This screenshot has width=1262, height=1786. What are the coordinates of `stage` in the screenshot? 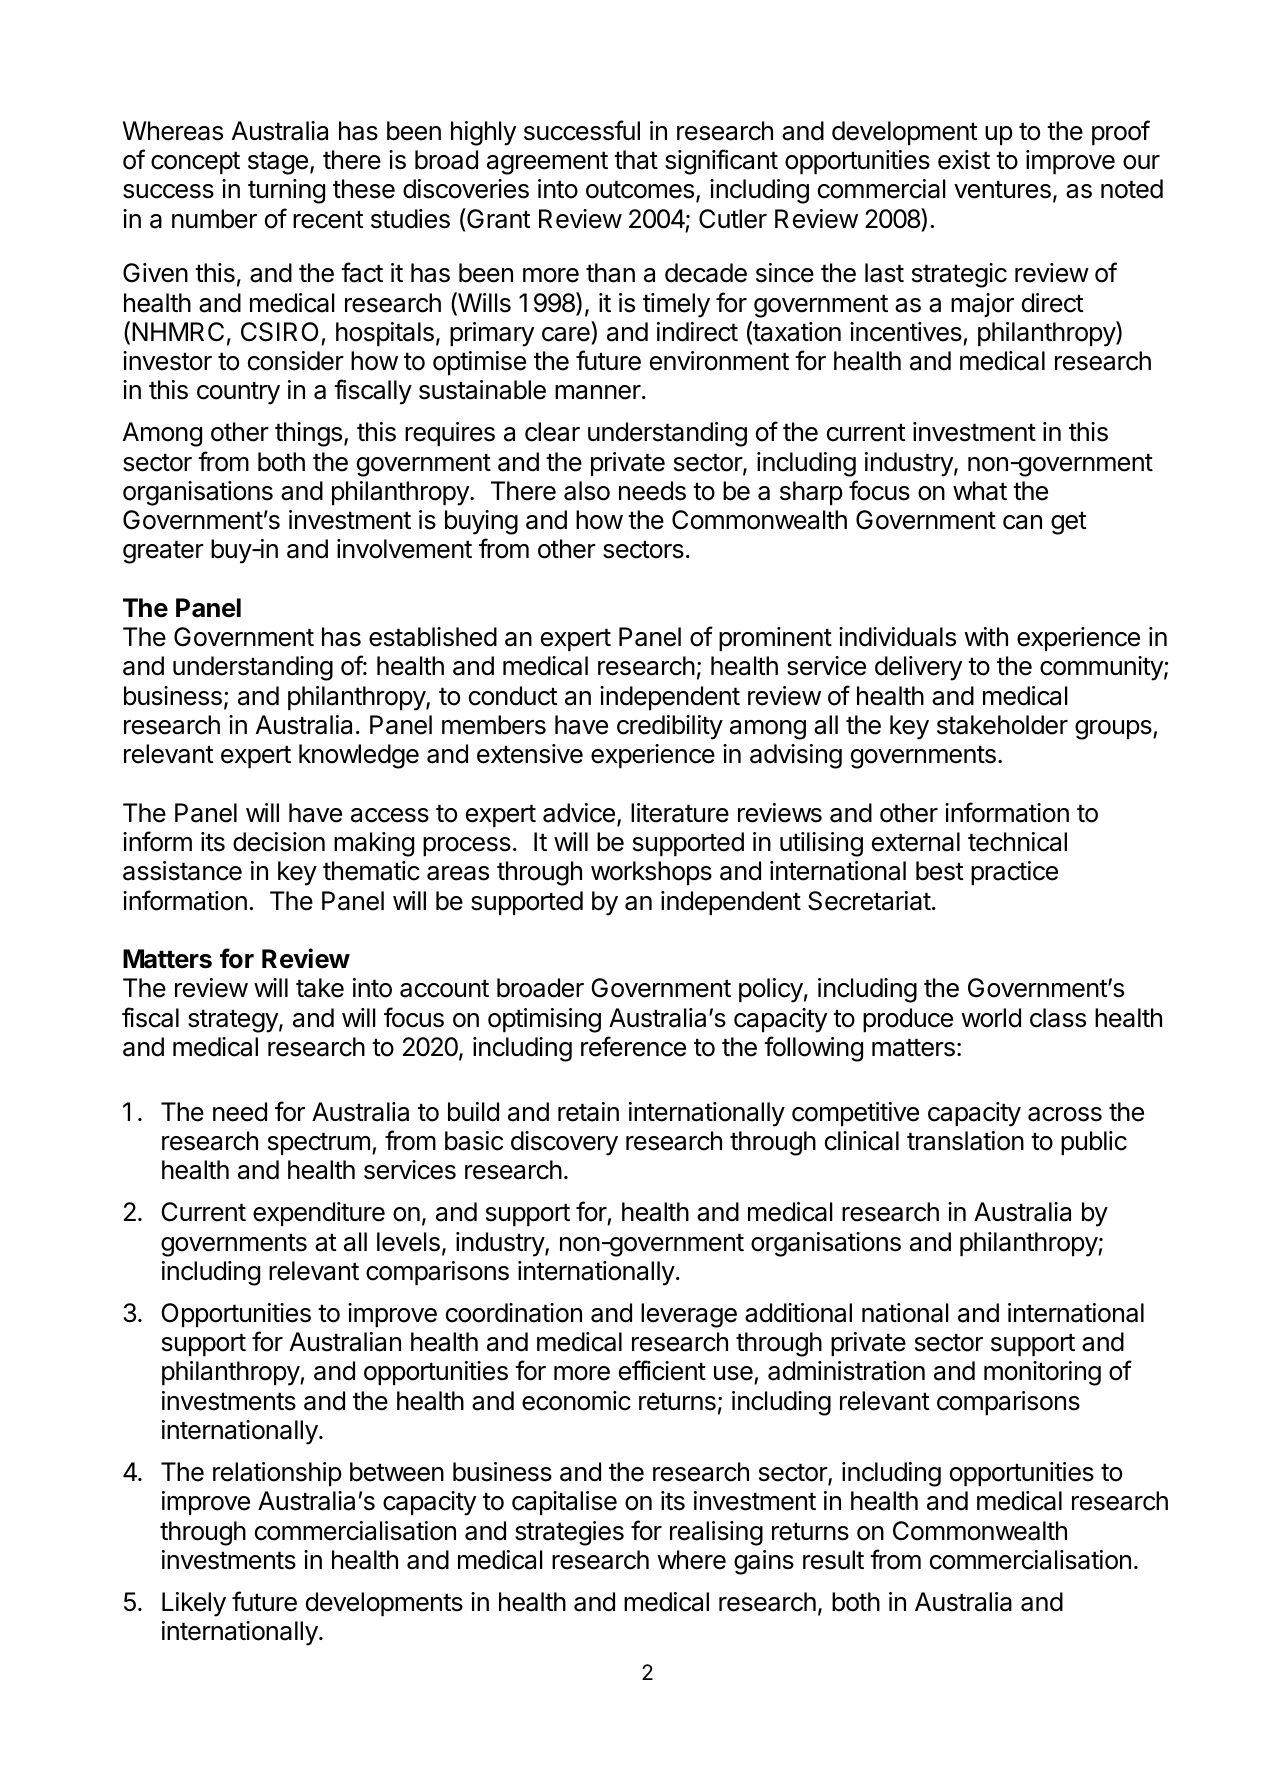 It's located at (278, 163).
